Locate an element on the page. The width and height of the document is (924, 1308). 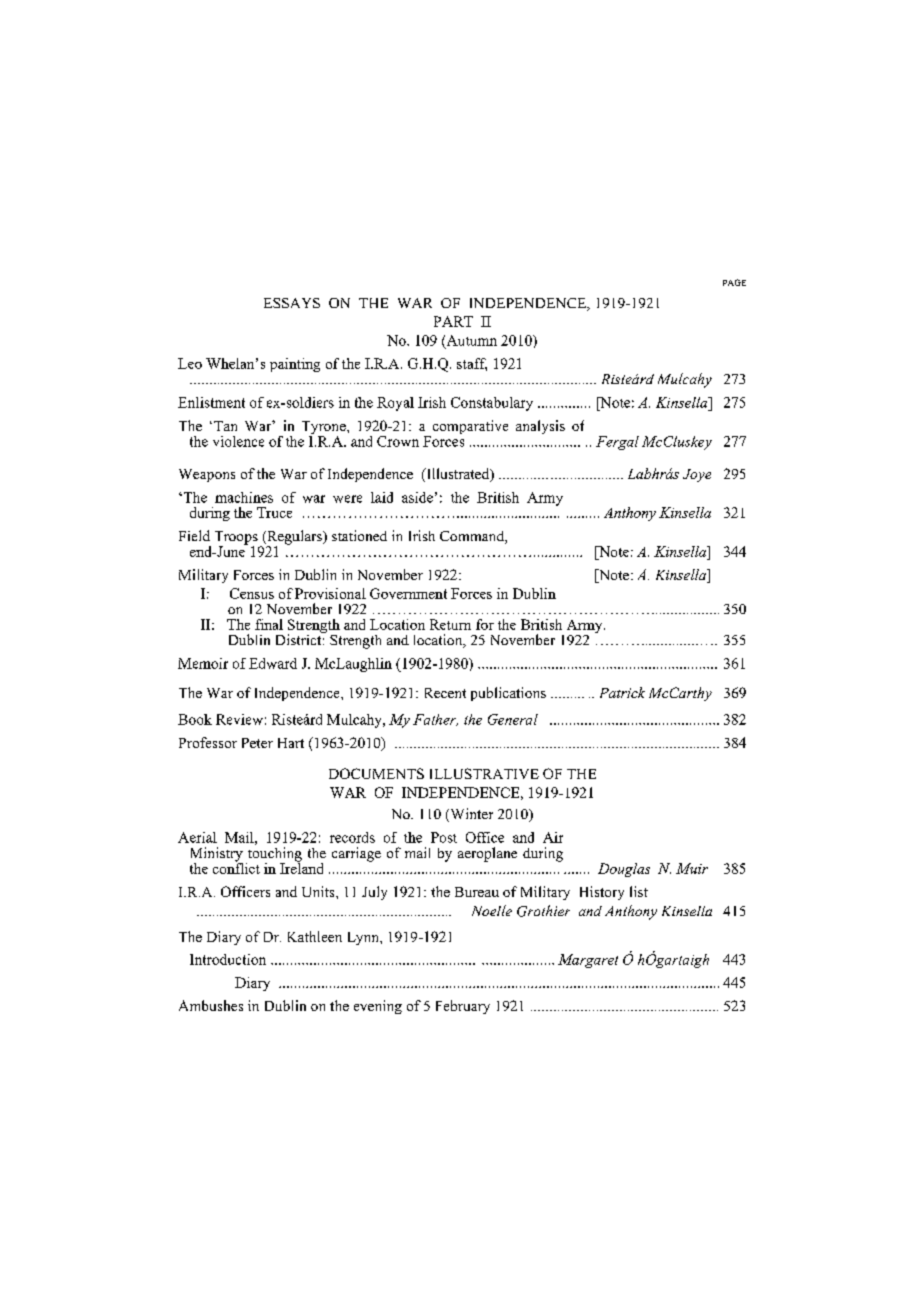
Patrick is located at coordinates (622, 692).
